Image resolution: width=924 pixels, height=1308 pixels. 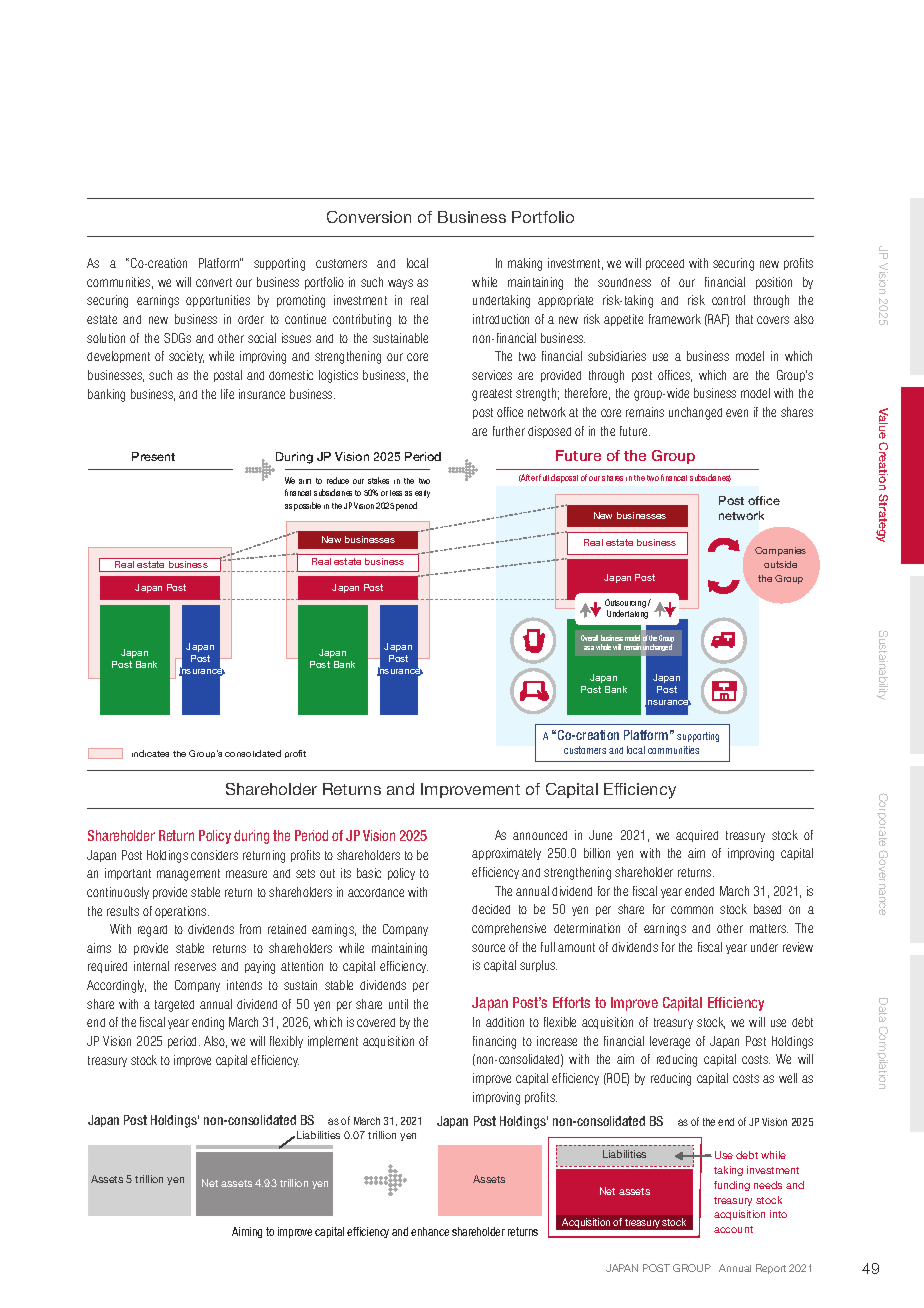 I want to click on targeted, so click(x=174, y=1006).
